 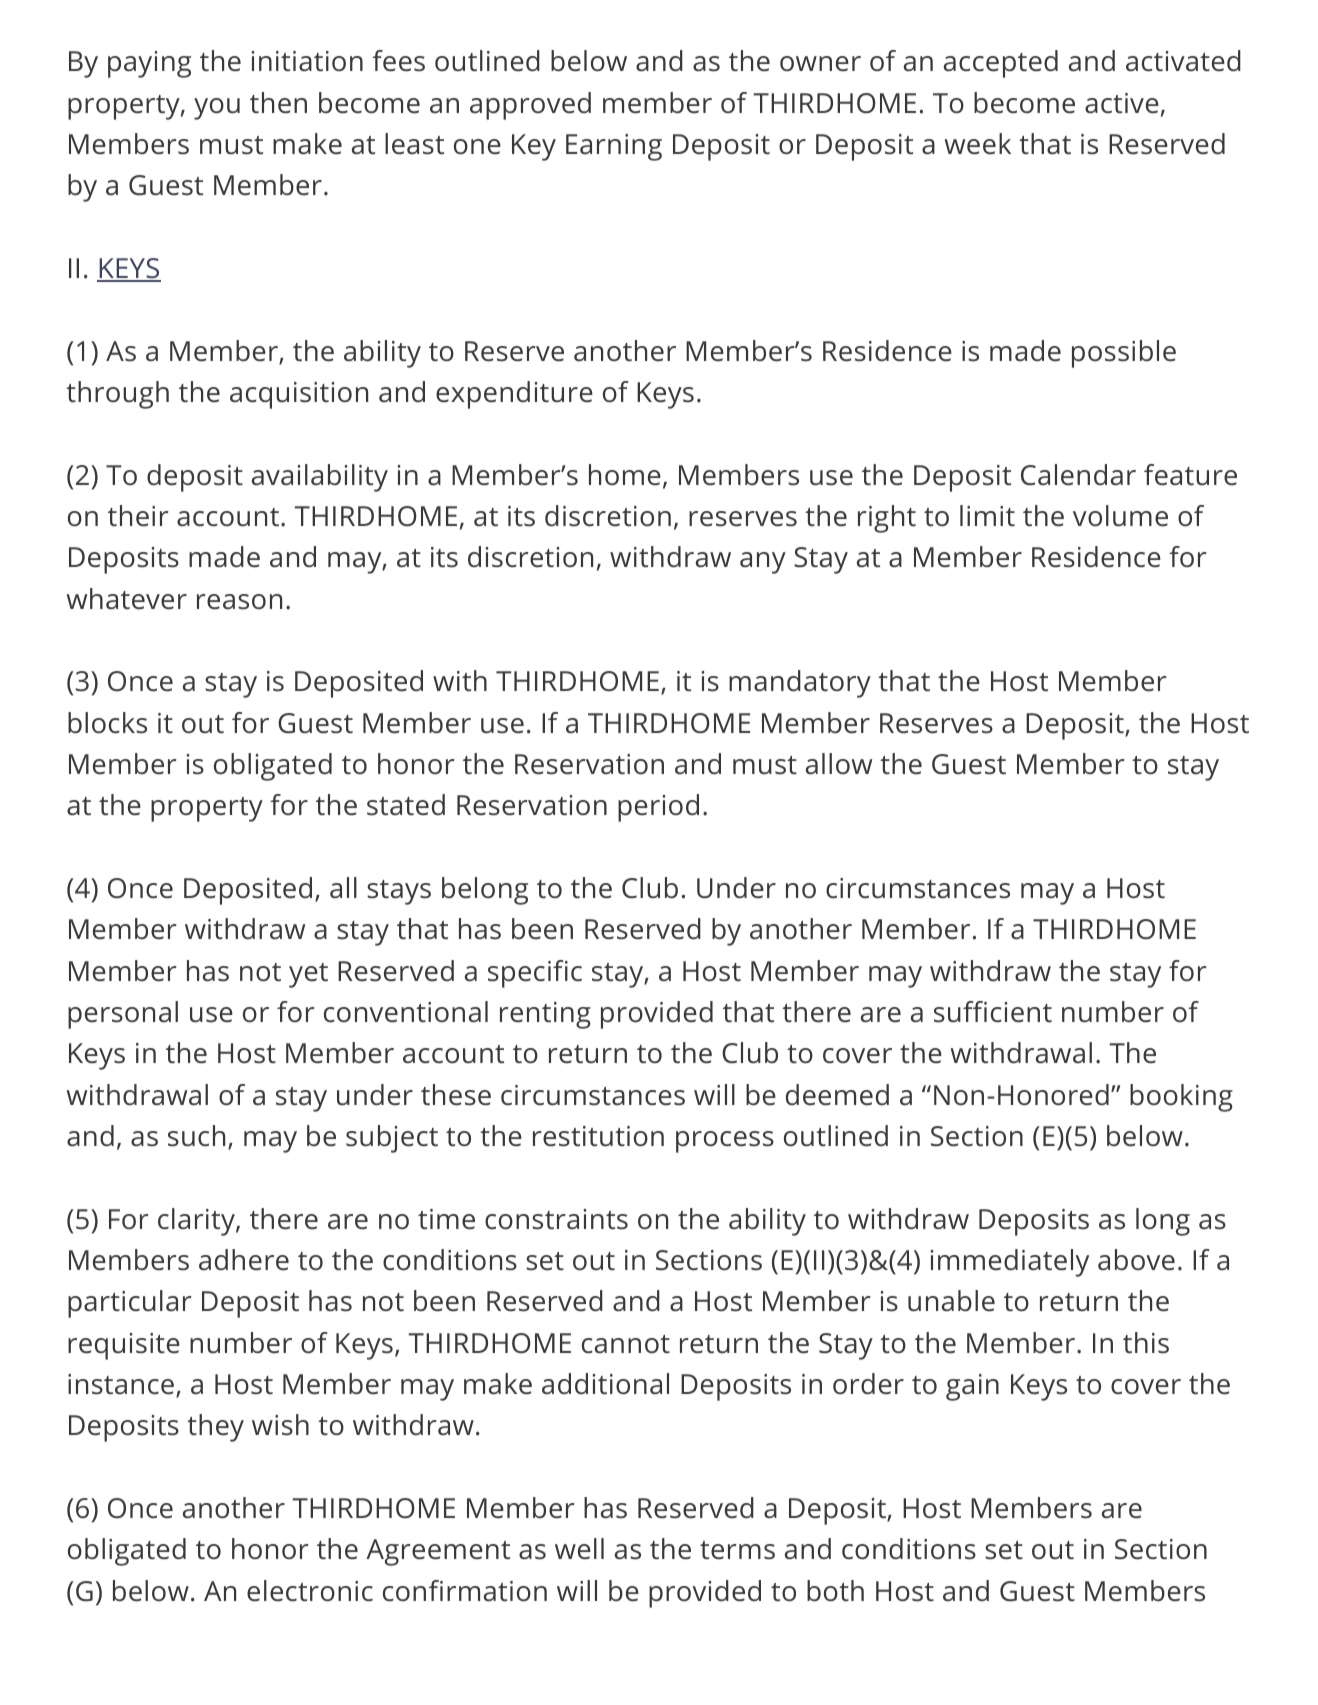 What do you see at coordinates (217, 109) in the screenshot?
I see `you` at bounding box center [217, 109].
